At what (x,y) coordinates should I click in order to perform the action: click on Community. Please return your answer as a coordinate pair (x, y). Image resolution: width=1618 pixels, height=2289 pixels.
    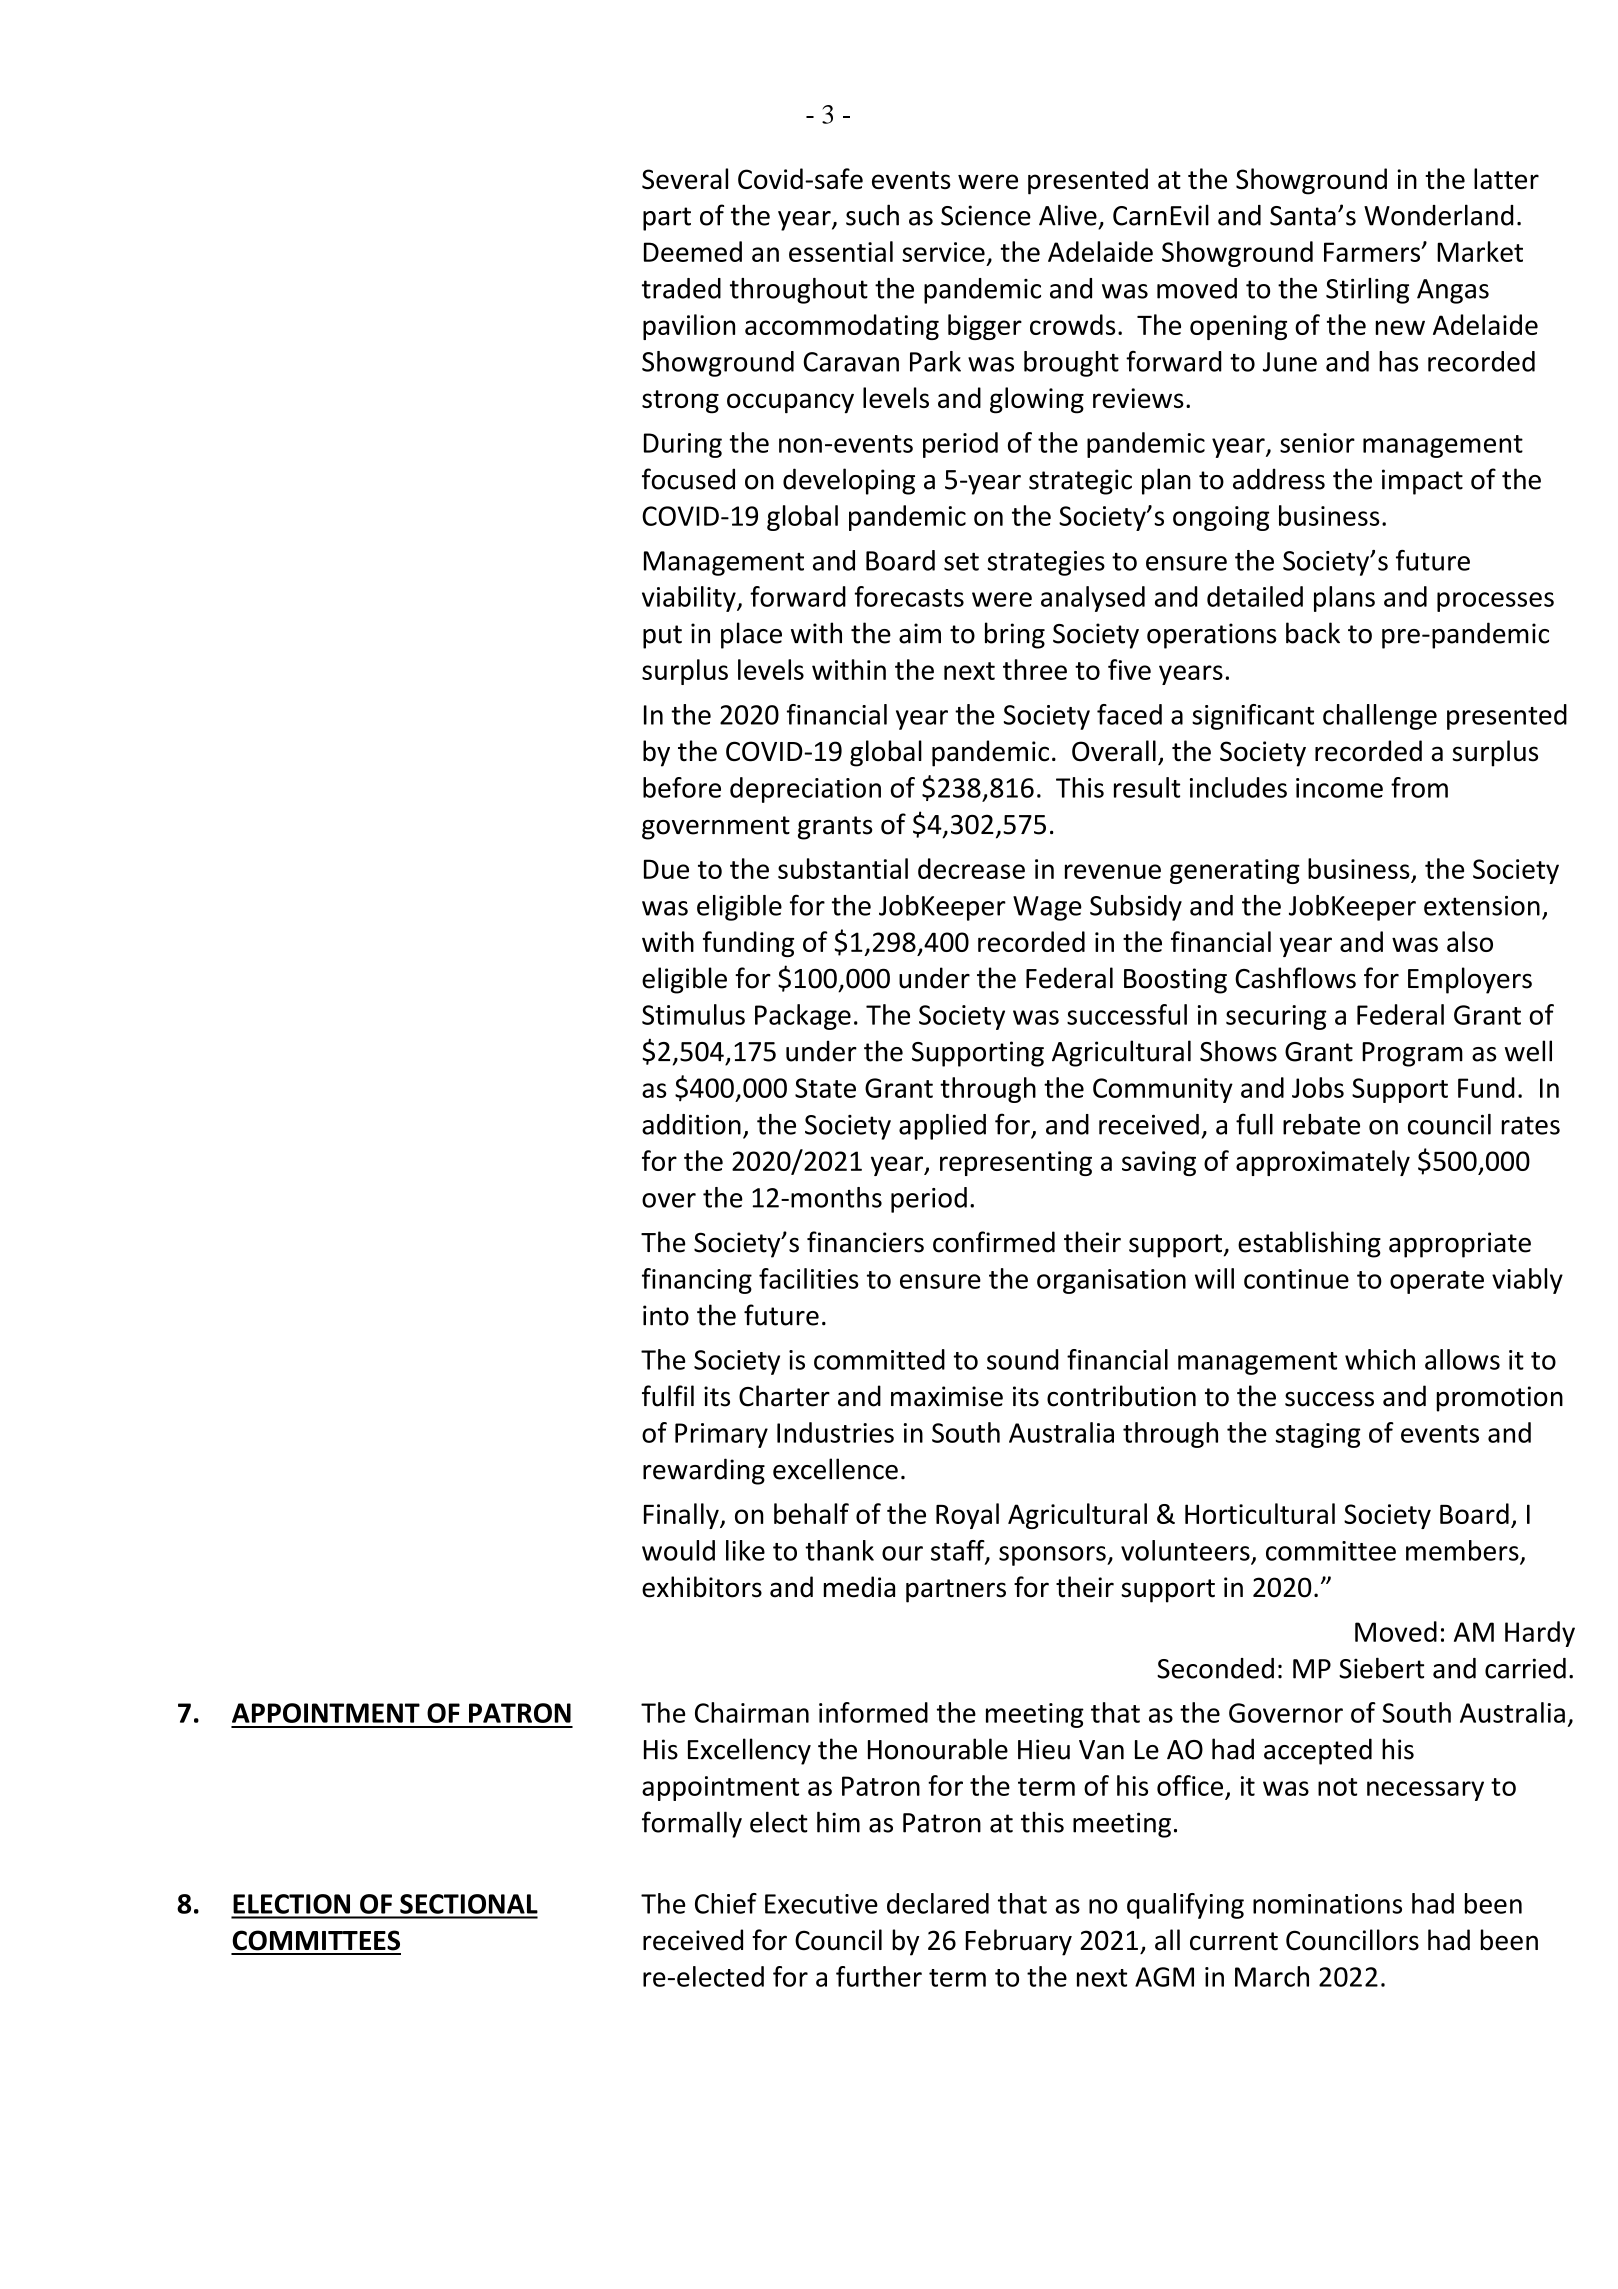
    Looking at the image, I should click on (1163, 1090).
